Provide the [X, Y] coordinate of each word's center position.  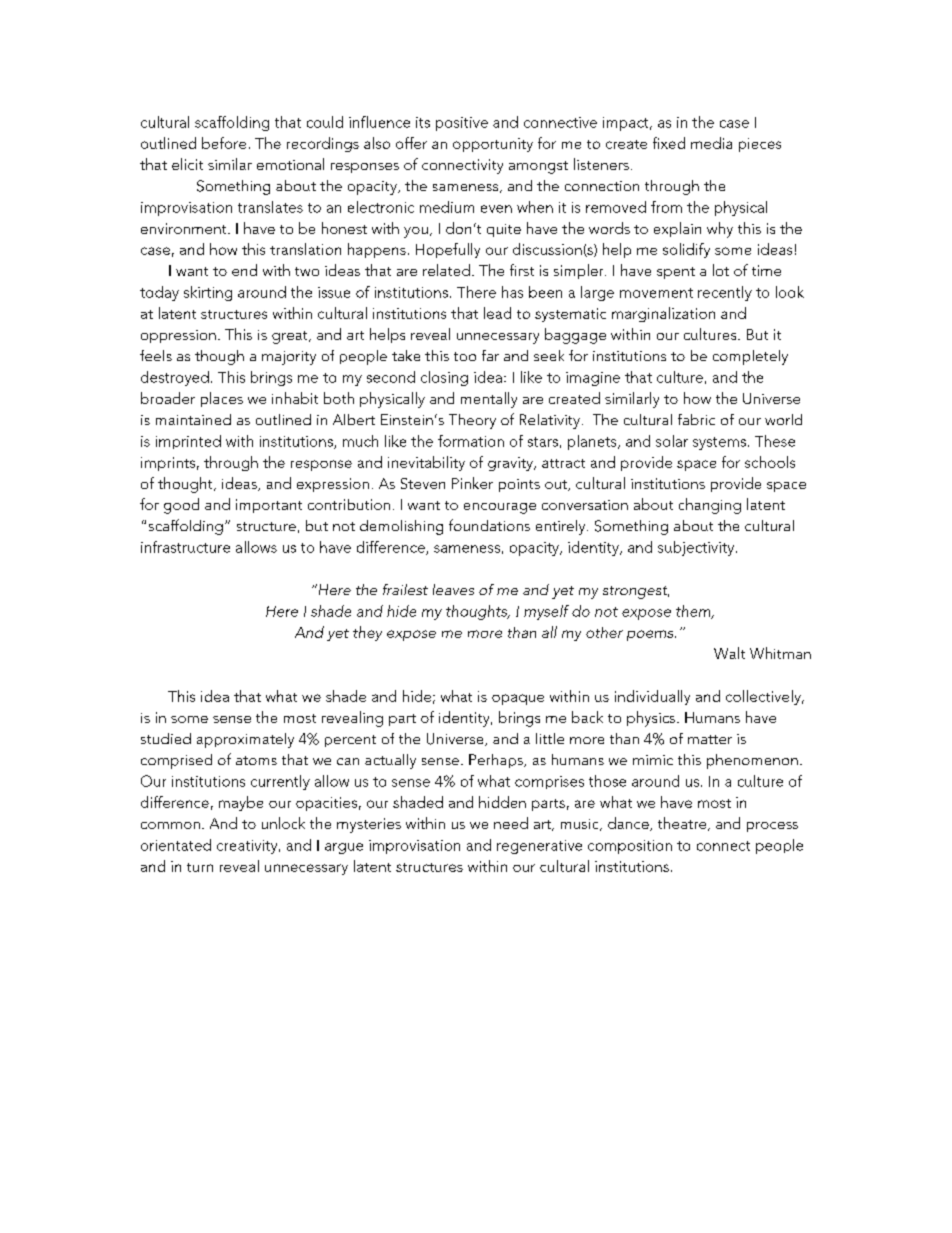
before [224, 143]
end [244, 270]
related [446, 270]
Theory [472, 421]
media [711, 143]
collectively [764, 697]
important [269, 506]
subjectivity [697, 548]
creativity [248, 847]
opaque [518, 699]
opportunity [493, 145]
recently [725, 293]
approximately [245, 740]
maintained [193, 419]
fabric [696, 419]
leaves [453, 589]
